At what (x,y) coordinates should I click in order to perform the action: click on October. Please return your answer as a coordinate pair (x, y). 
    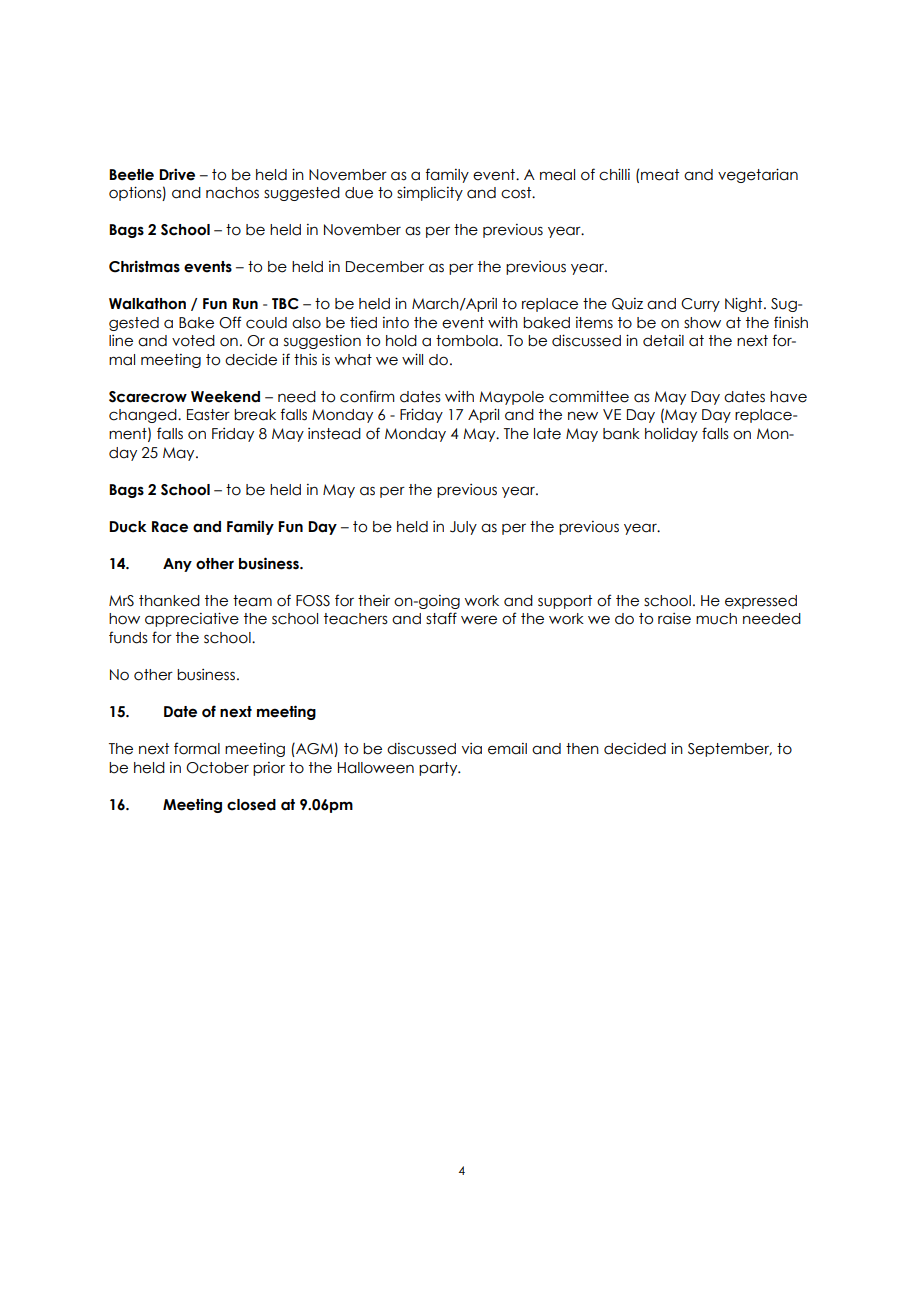
    Looking at the image, I should click on (217, 768).
